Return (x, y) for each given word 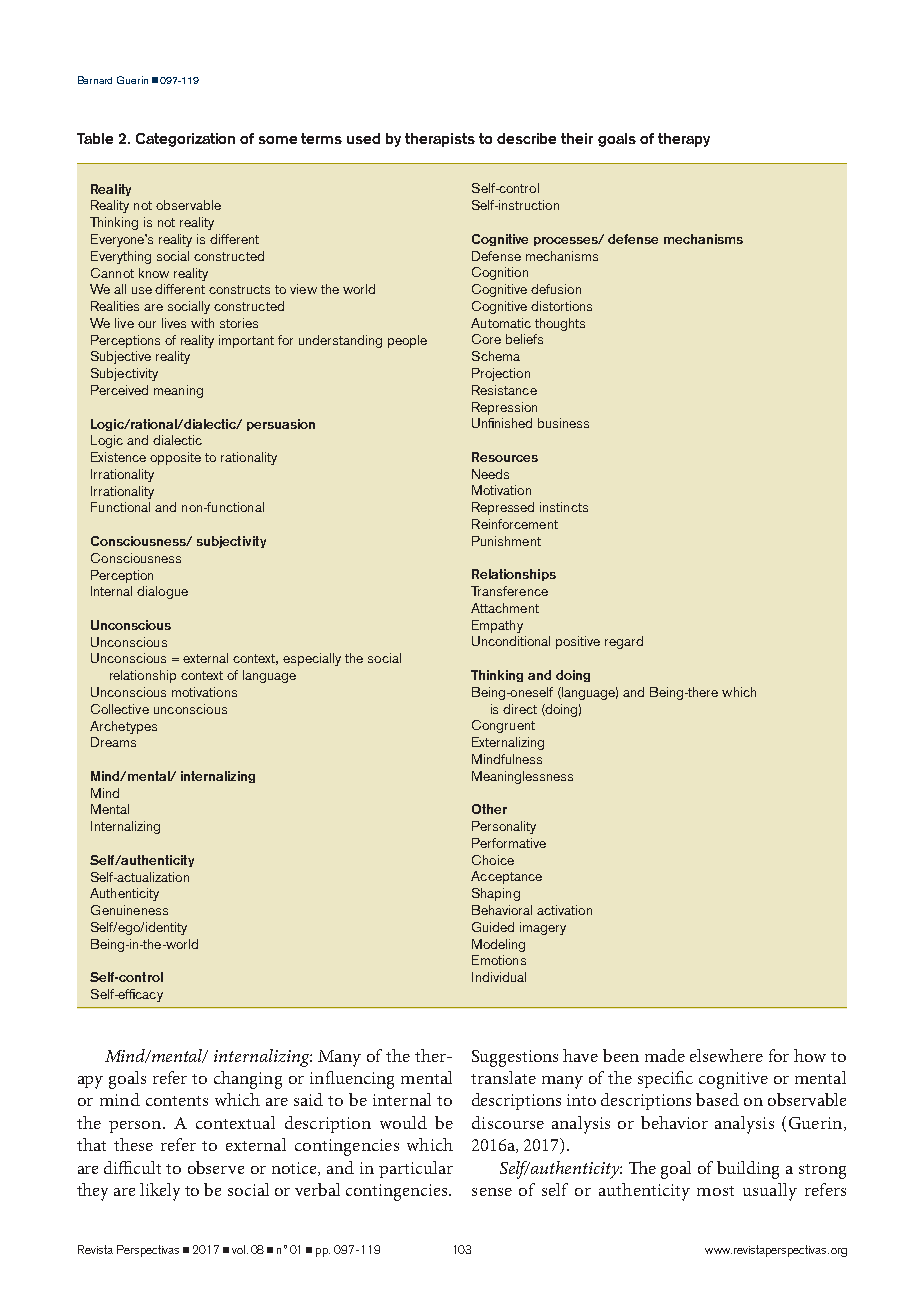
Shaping (496, 894)
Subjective (121, 357)
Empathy (497, 626)
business (563, 423)
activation (564, 910)
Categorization (185, 140)
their (577, 138)
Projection (501, 374)
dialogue (162, 592)
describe (526, 138)
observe (216, 1167)
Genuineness (129, 910)
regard (624, 642)
